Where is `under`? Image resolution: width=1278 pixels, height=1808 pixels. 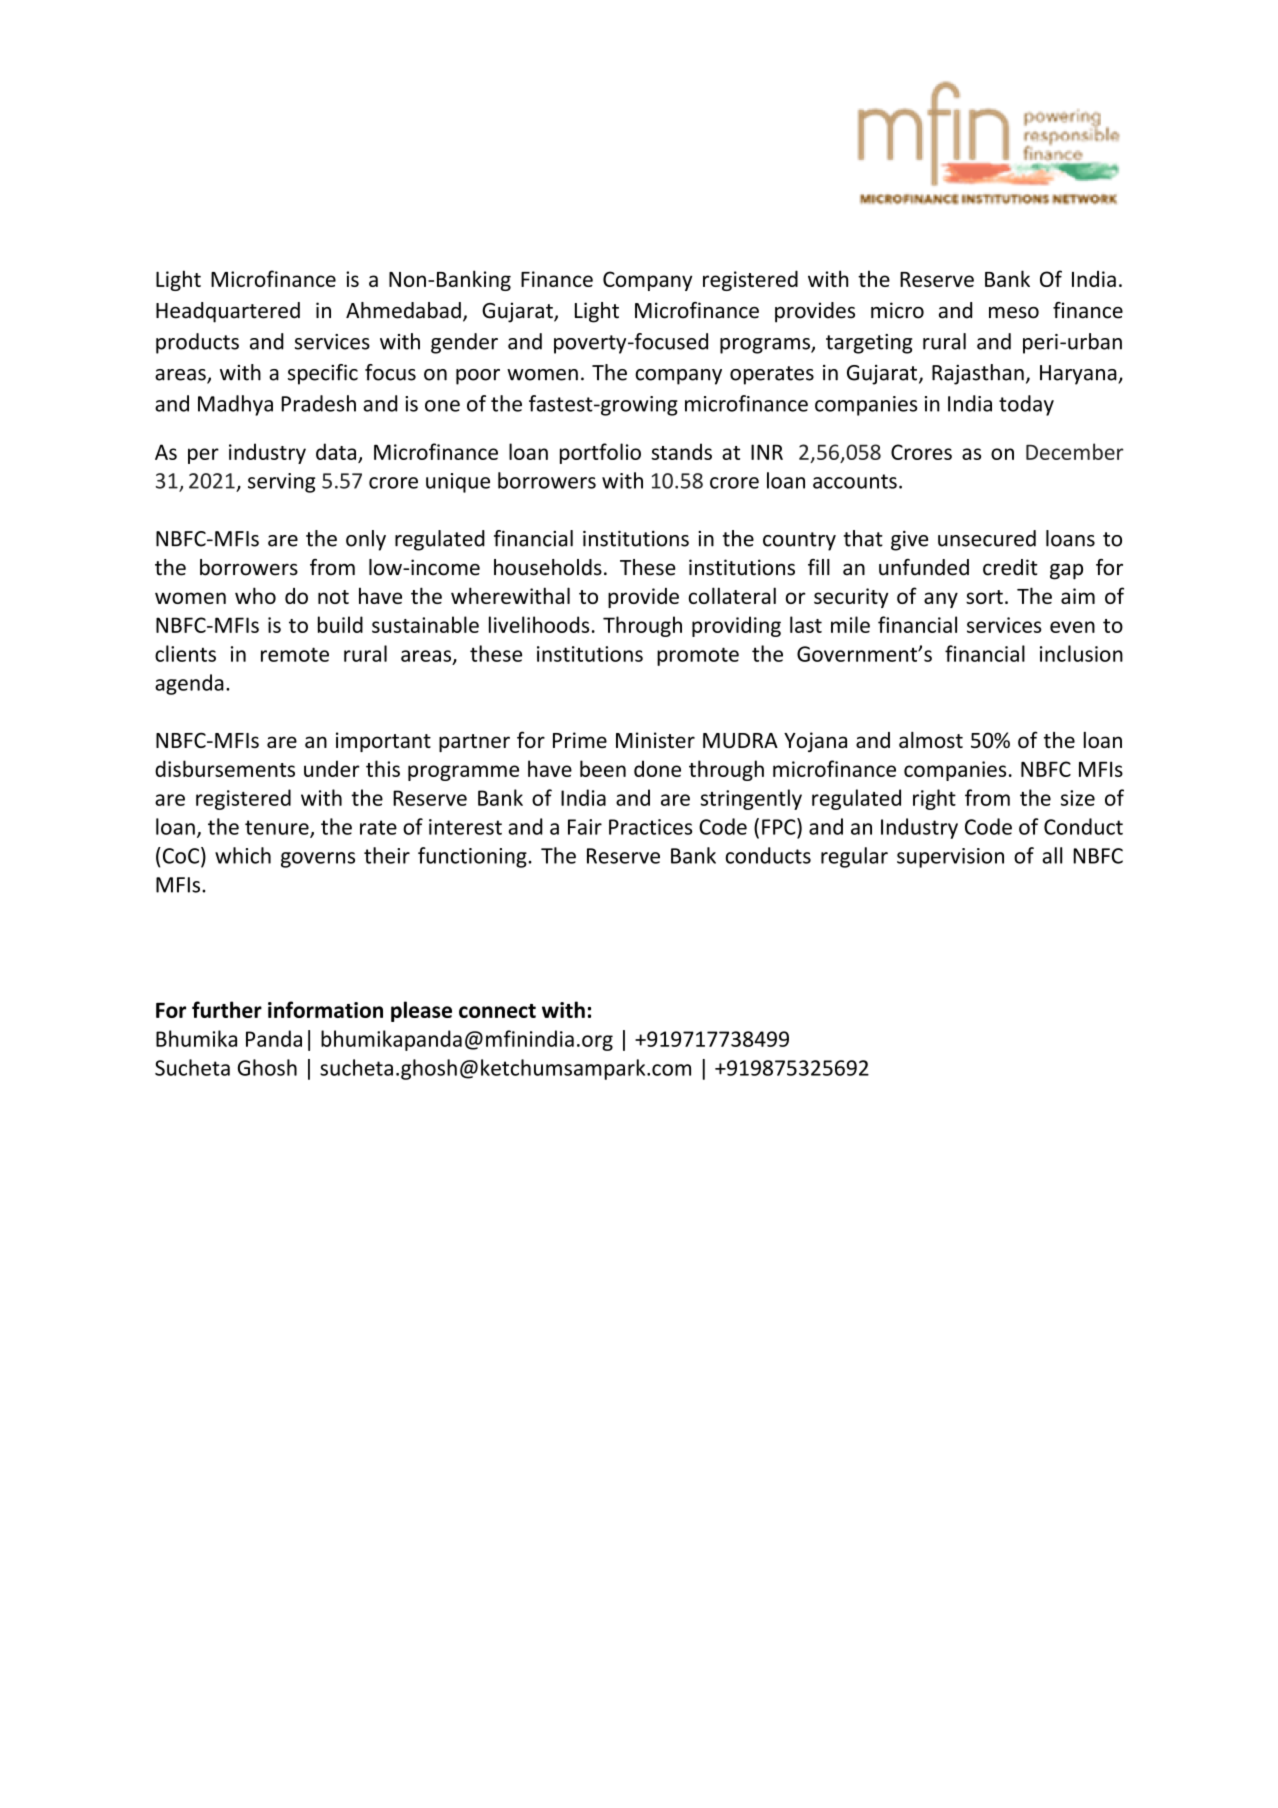 under is located at coordinates (332, 768).
